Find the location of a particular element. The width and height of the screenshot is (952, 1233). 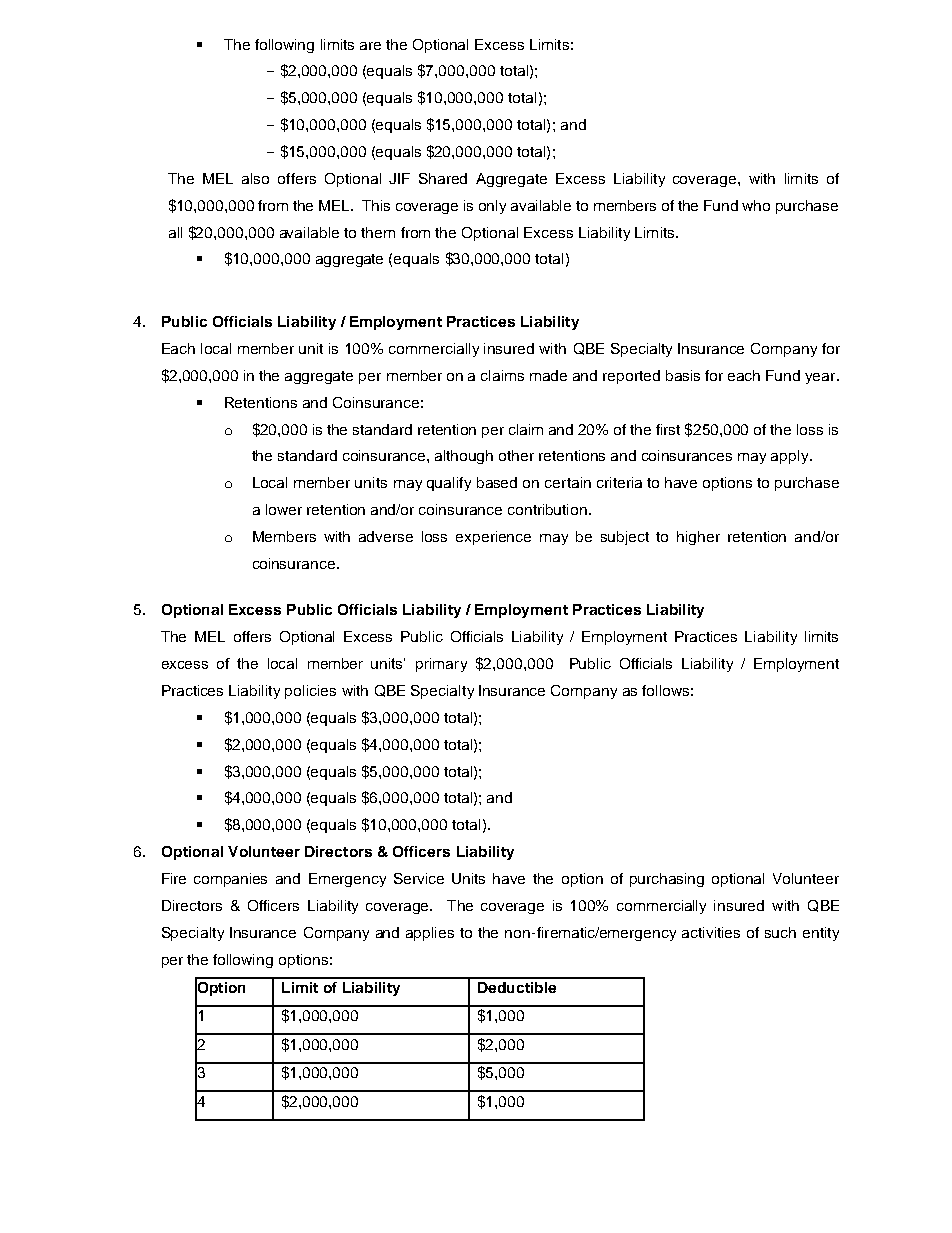

purchasing is located at coordinates (667, 880).
